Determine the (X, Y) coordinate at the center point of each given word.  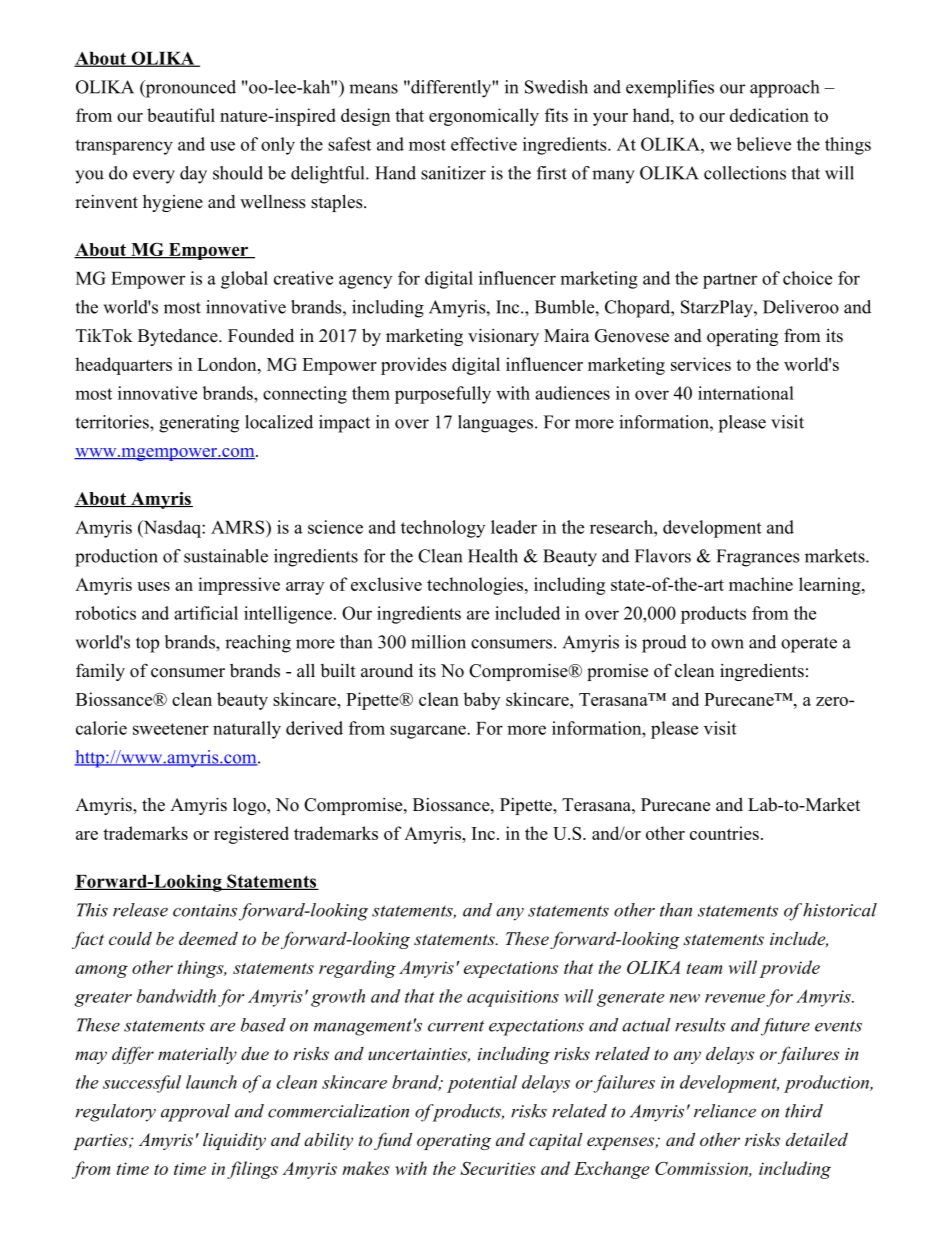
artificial (206, 613)
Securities (498, 1168)
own (727, 644)
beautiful (181, 115)
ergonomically (484, 117)
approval (195, 1113)
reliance (725, 1111)
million (438, 642)
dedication (769, 115)
